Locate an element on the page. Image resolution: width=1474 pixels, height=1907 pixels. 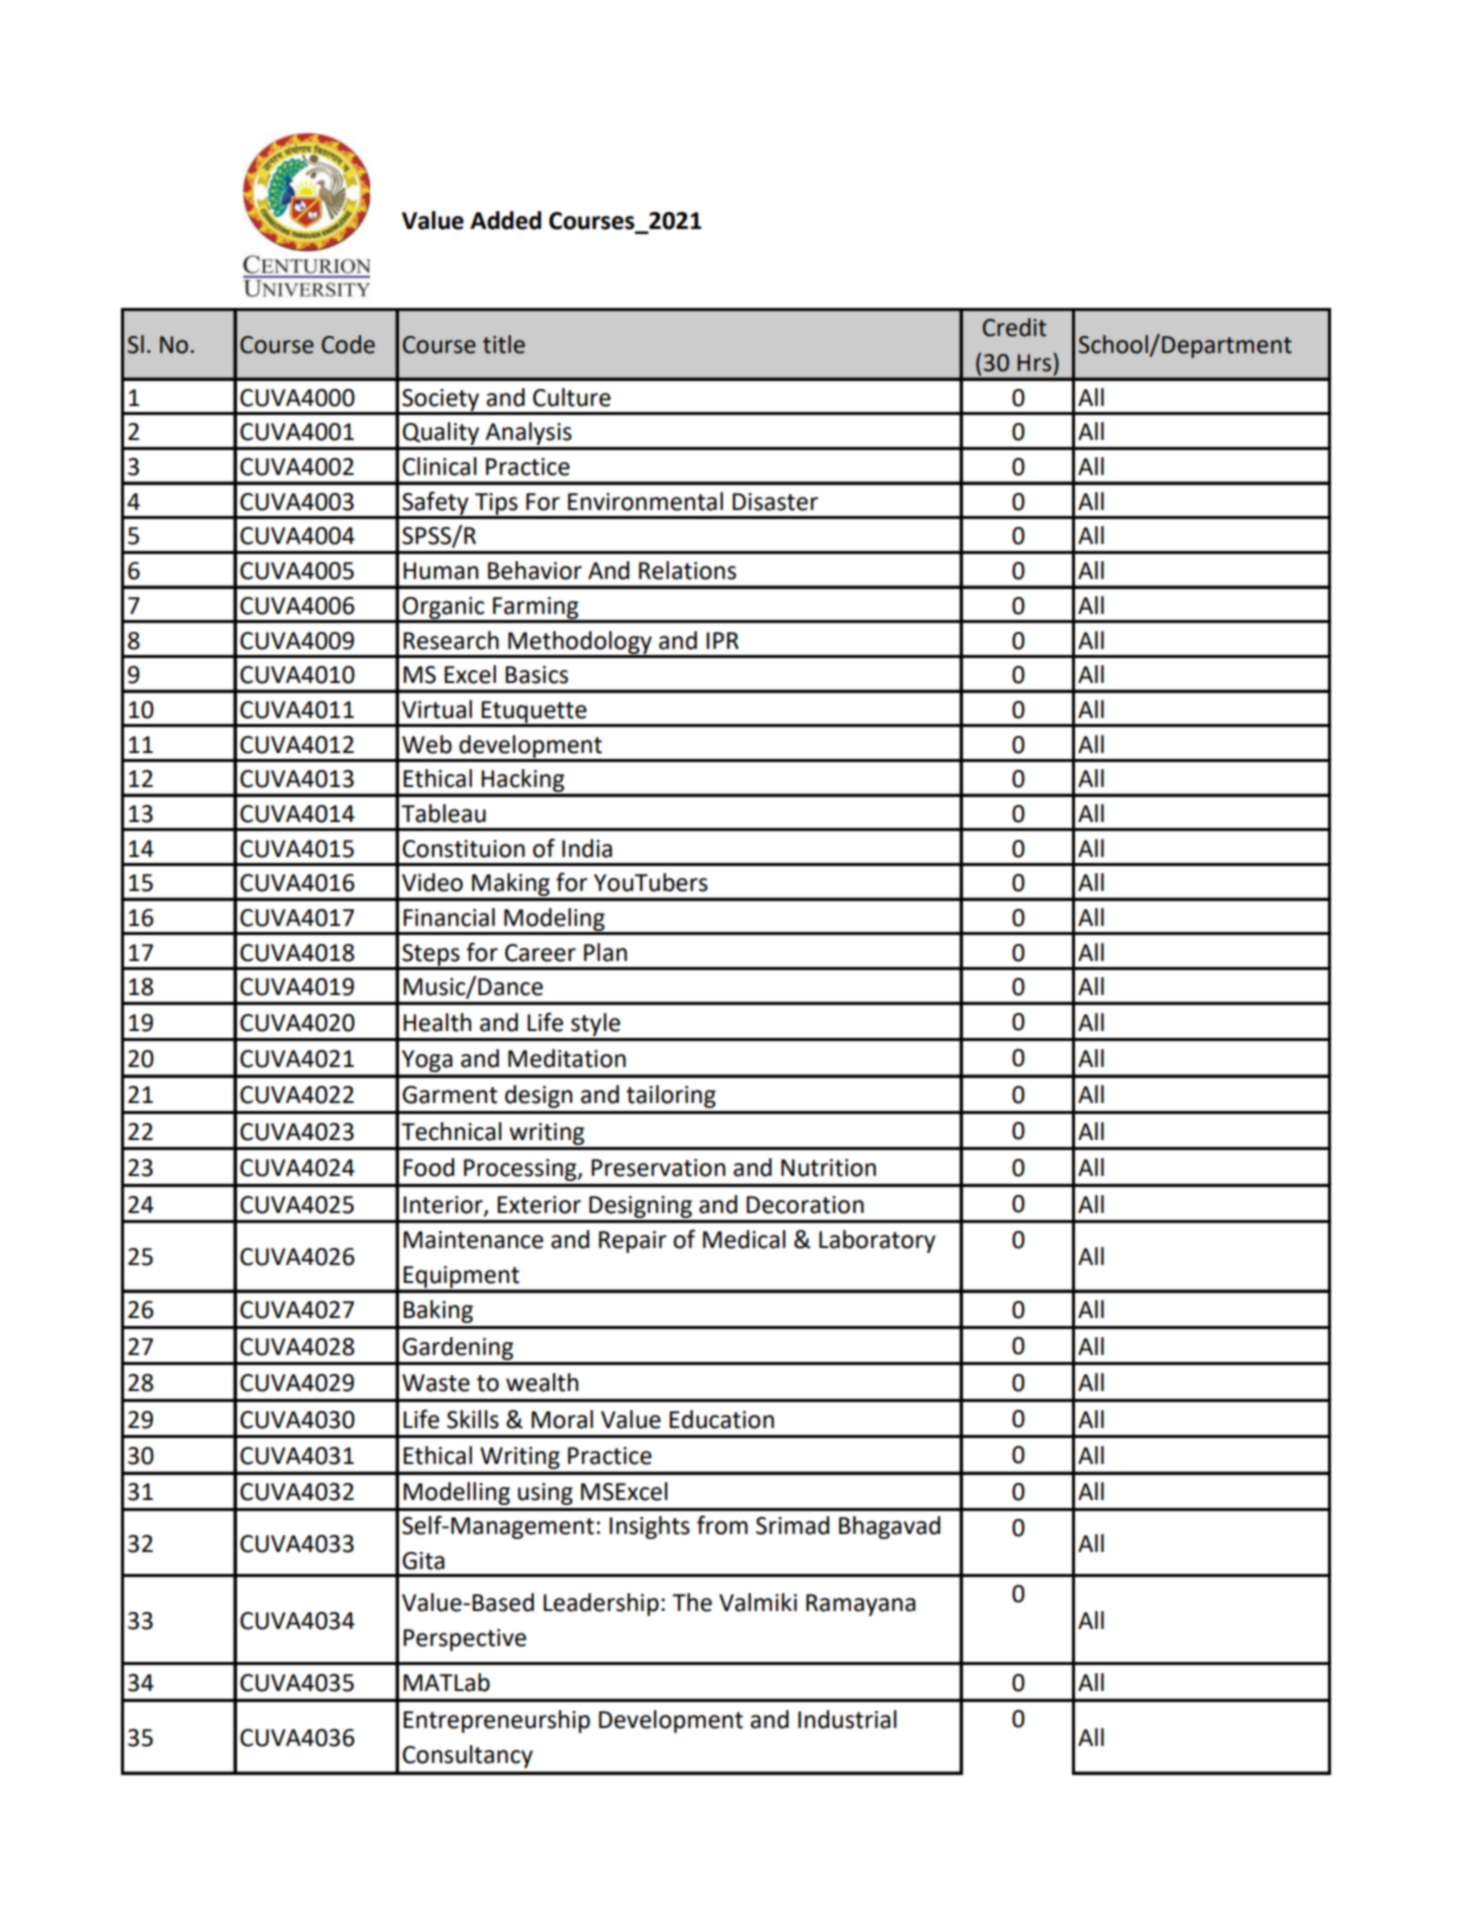
The is located at coordinates (692, 1602).
